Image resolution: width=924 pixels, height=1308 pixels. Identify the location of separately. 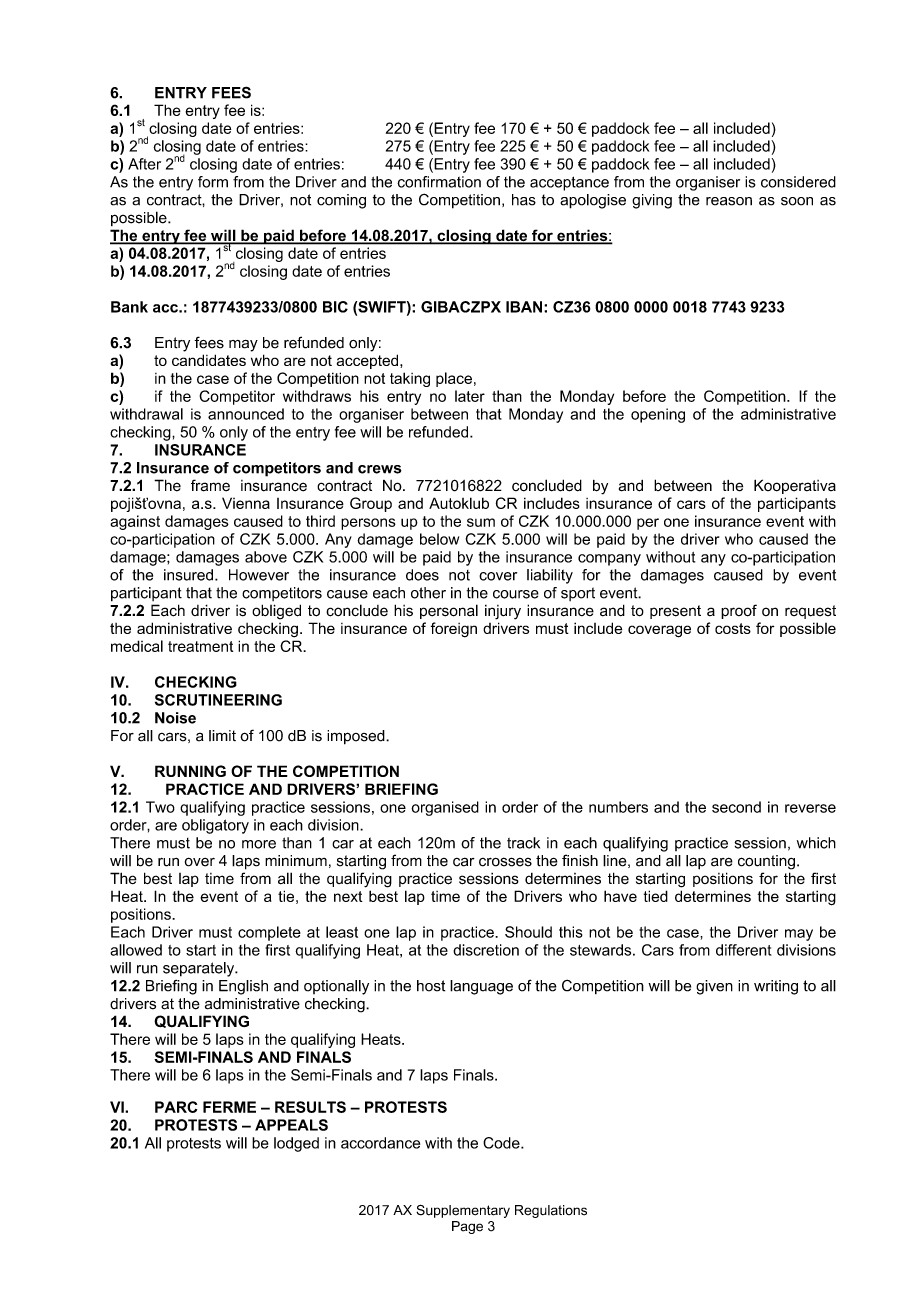
(200, 969).
